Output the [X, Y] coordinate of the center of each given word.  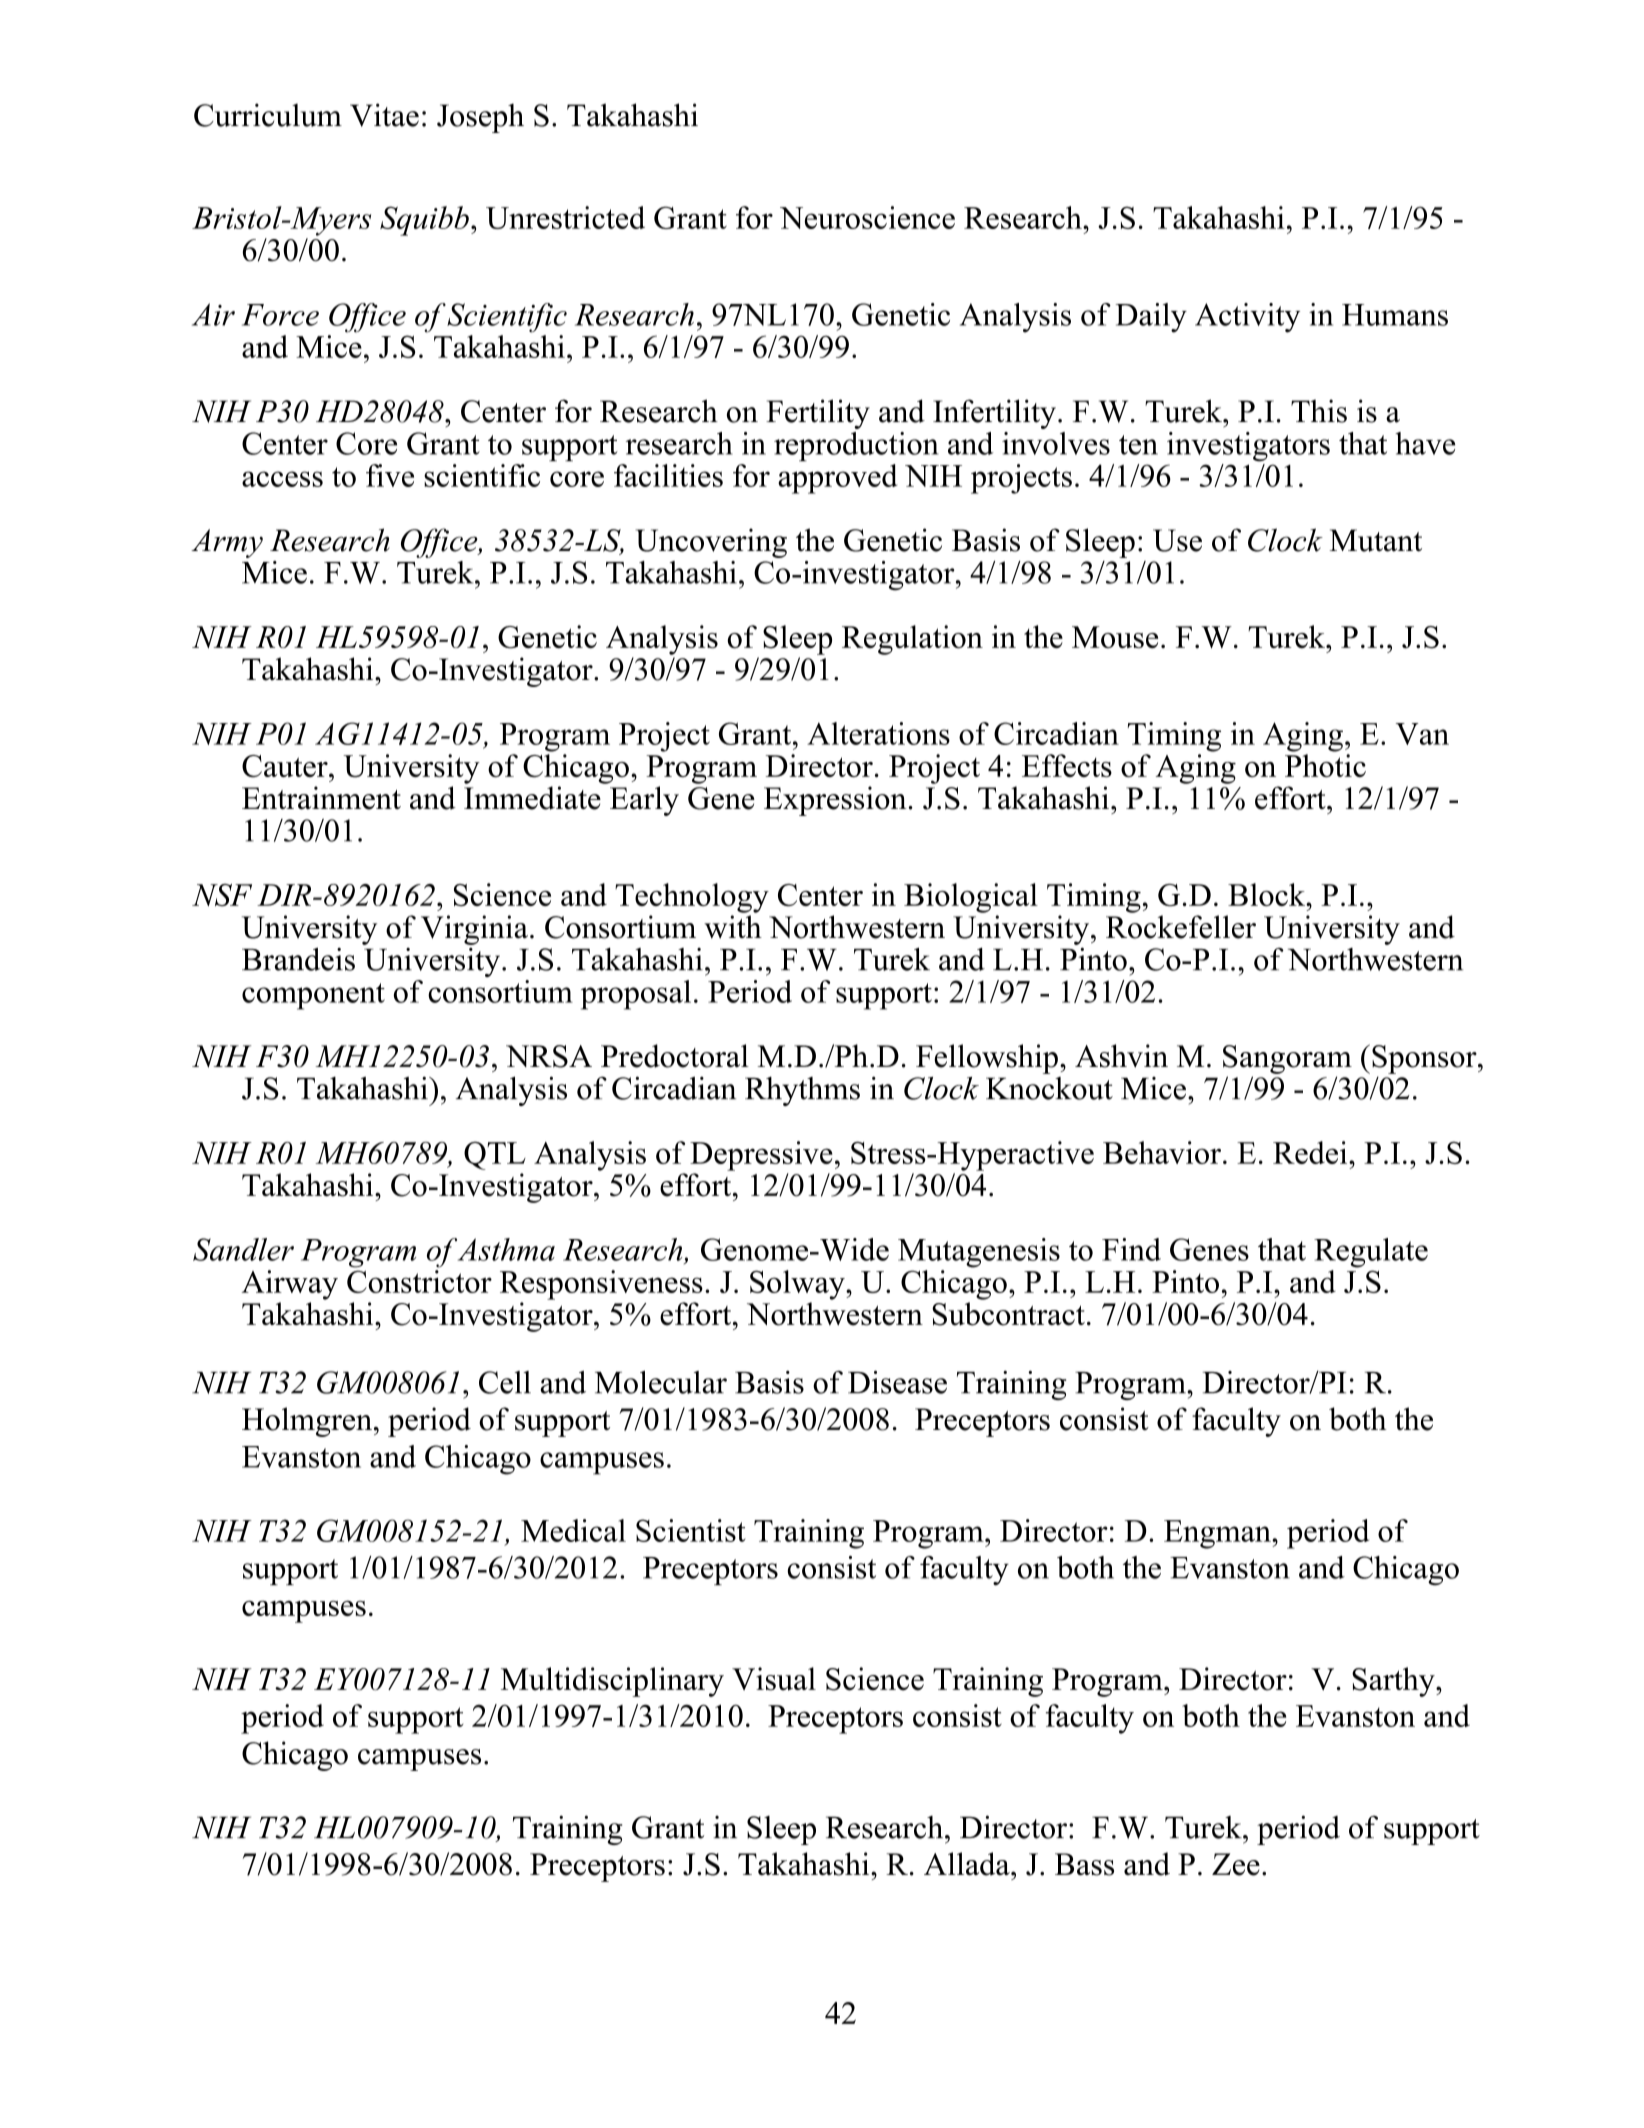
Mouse [1115, 637]
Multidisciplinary [612, 1682]
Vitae [384, 115]
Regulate [1371, 1253]
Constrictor [419, 1281]
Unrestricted [565, 217]
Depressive [761, 1156]
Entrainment [321, 798]
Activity [1247, 318]
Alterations [878, 733]
